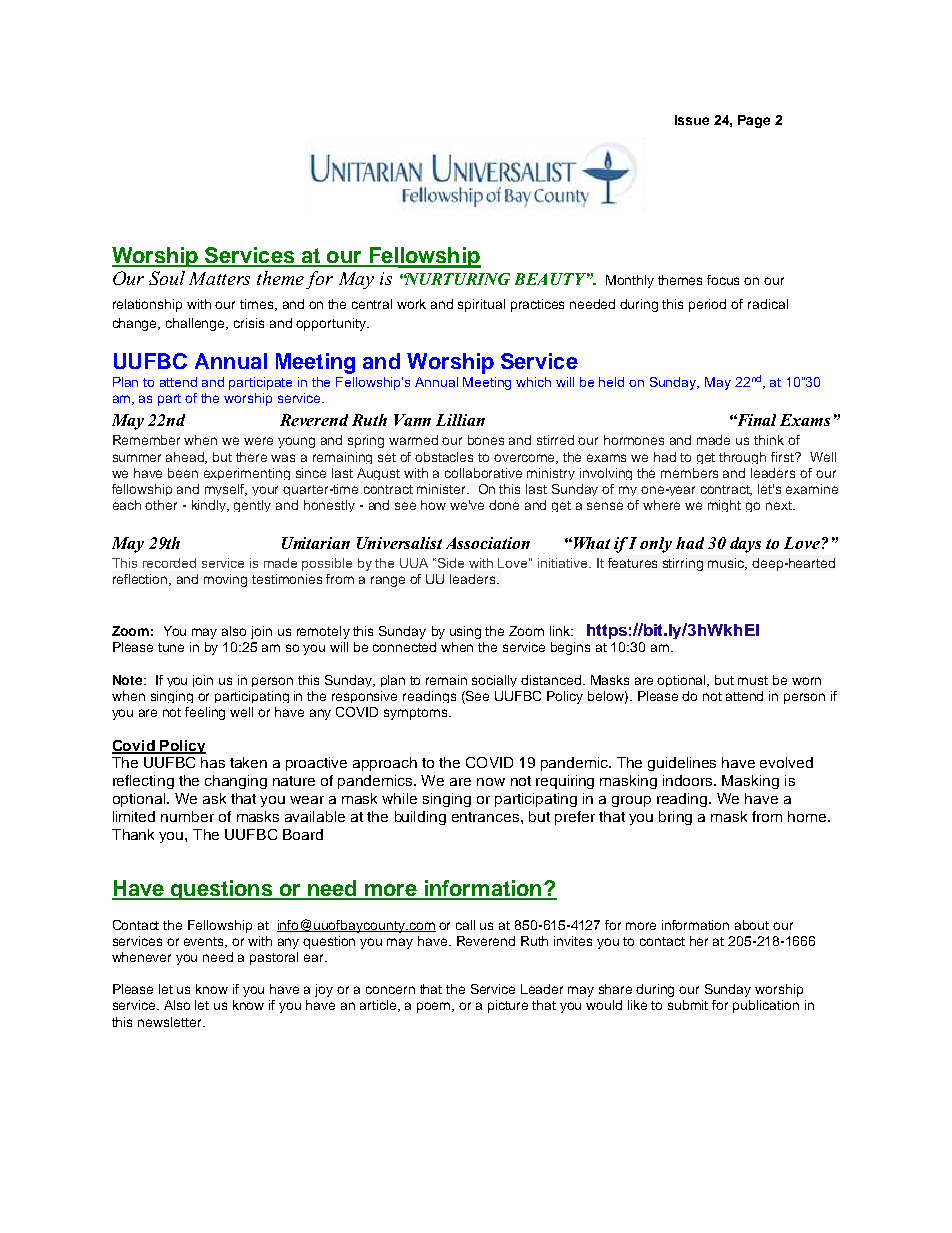  Describe the element at coordinates (727, 564) in the image. I see `music` at that location.
